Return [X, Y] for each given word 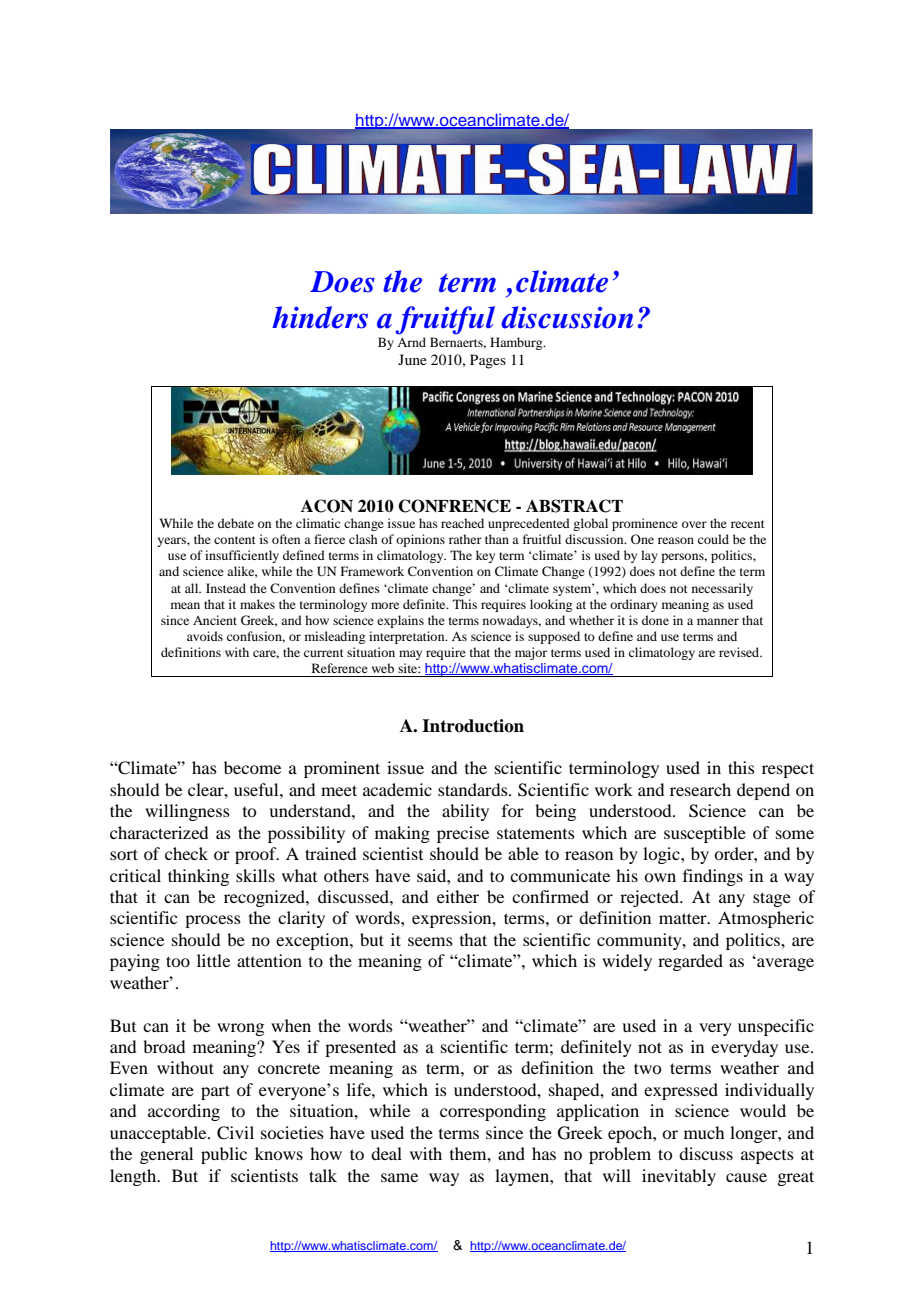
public [224, 1155]
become [252, 767]
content [235, 540]
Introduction [473, 726]
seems [430, 941]
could [713, 539]
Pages [488, 361]
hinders [320, 317]
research [700, 789]
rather [465, 539]
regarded [690, 962]
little [213, 960]
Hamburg [517, 343]
